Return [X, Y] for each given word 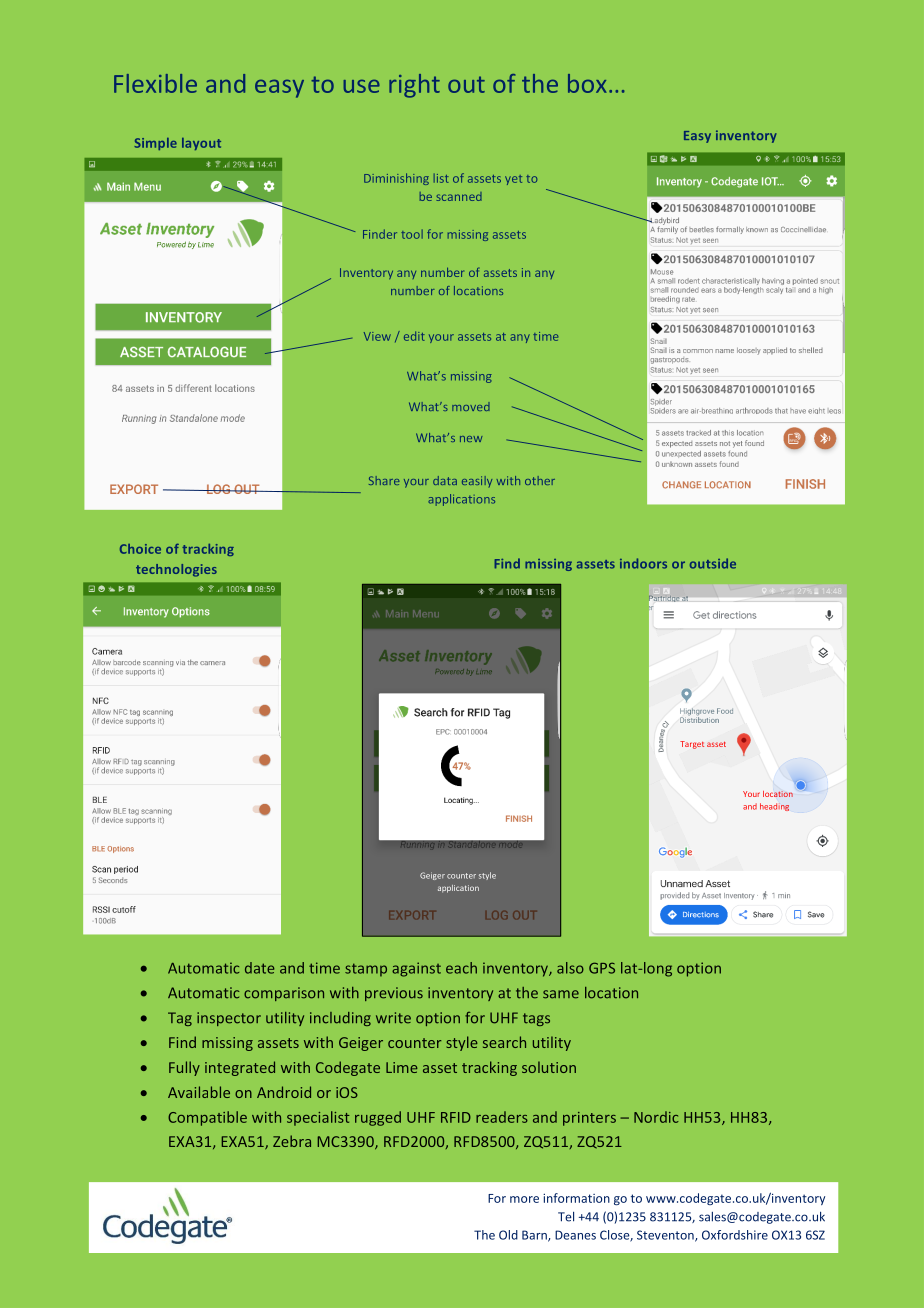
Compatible [207, 1118]
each [461, 968]
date [259, 968]
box [587, 83]
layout [201, 144]
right [414, 86]
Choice [140, 549]
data [445, 480]
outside [713, 563]
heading [774, 807]
